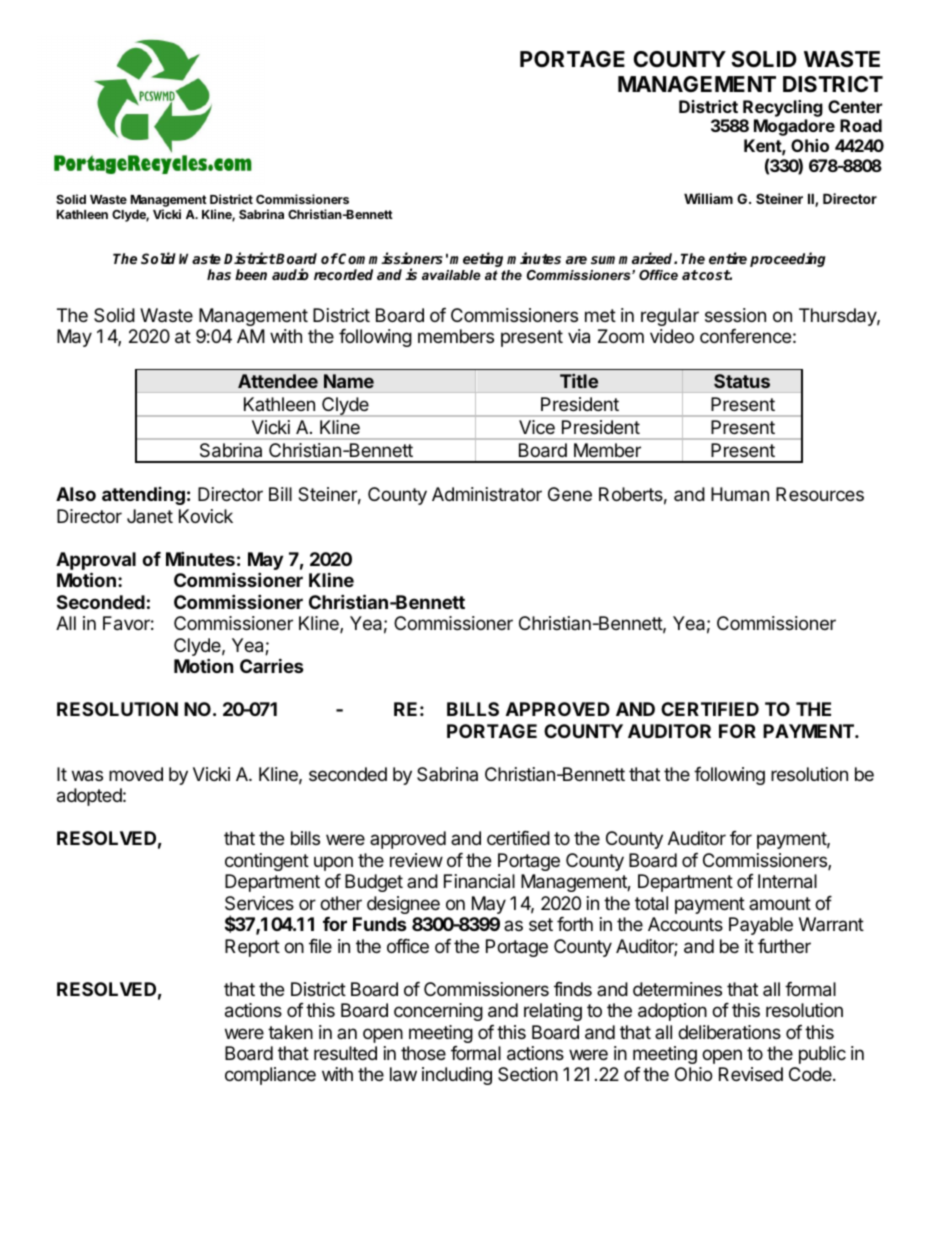  Describe the element at coordinates (423, 1053) in the page. I see `those` at that location.
